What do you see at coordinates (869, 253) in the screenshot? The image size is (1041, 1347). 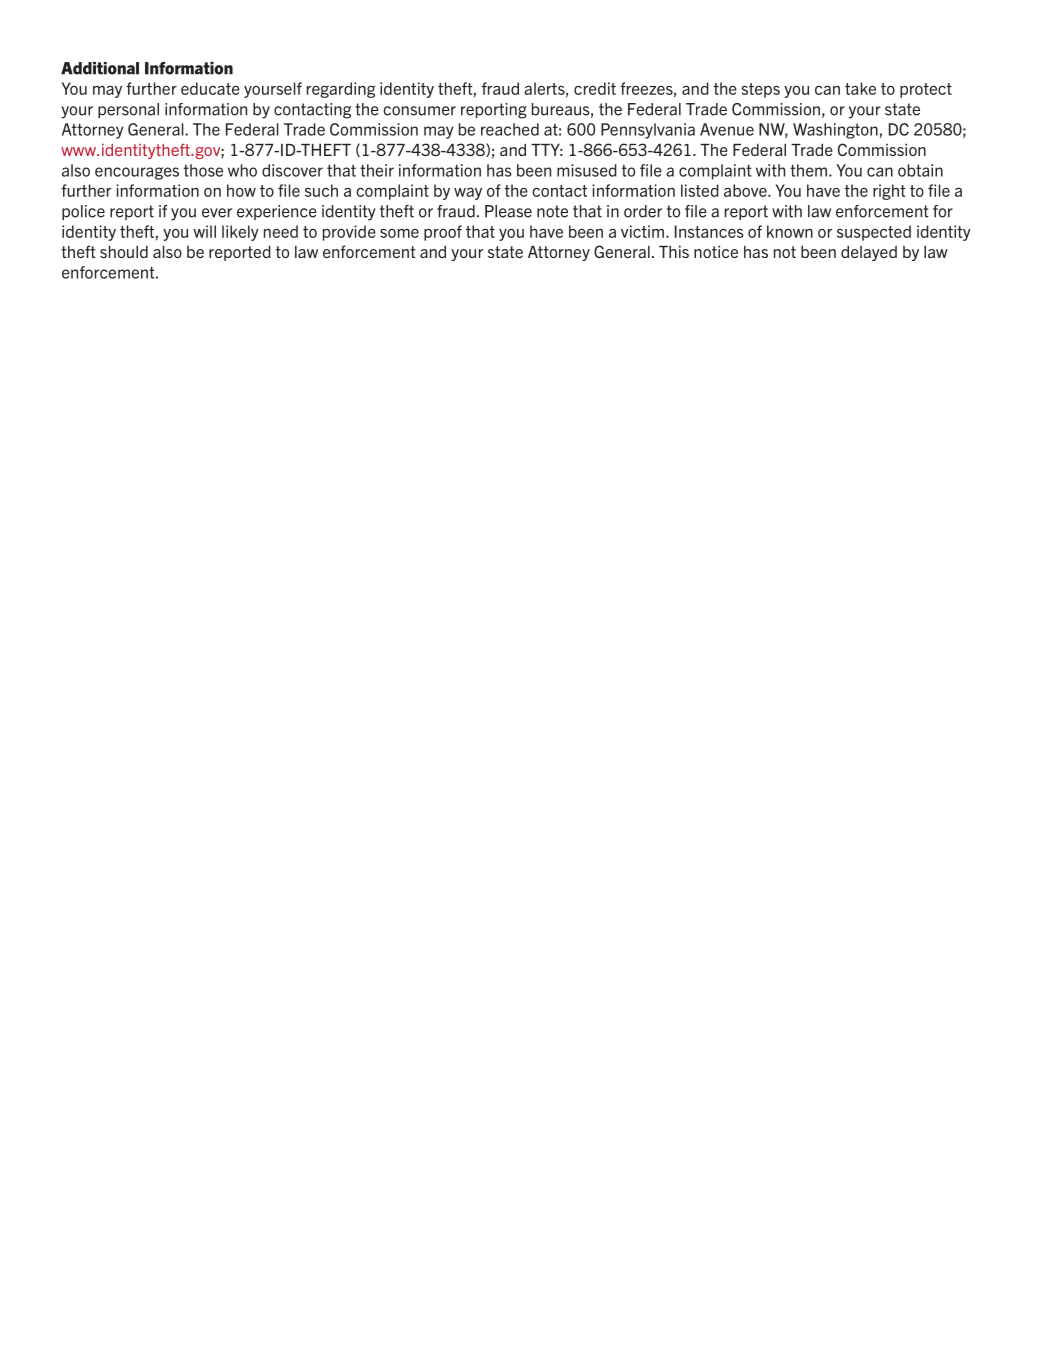 I see `delayed` at bounding box center [869, 253].
